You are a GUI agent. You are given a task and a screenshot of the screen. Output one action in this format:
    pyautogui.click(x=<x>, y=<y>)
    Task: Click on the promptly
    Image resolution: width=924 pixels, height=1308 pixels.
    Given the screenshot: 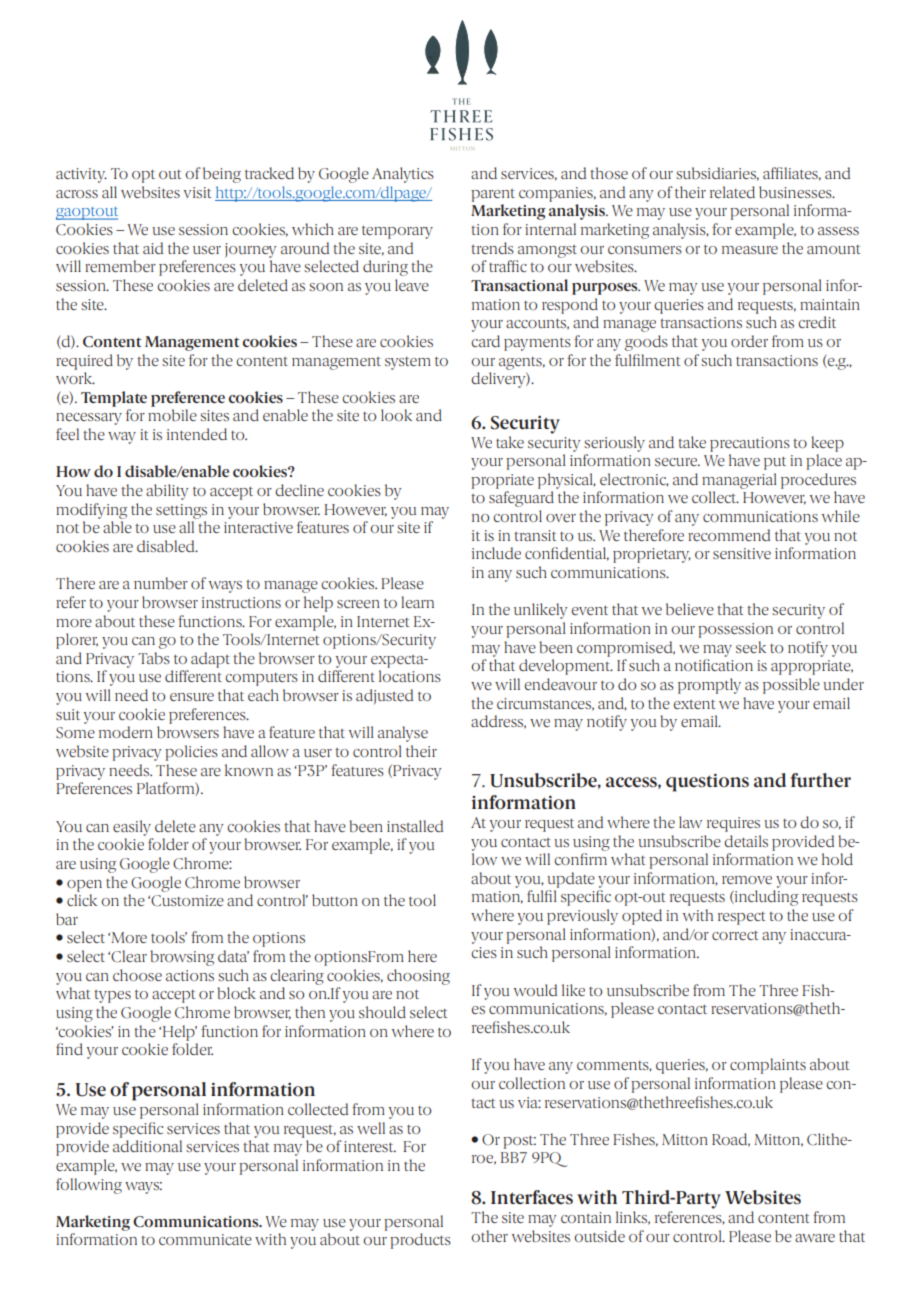 What is the action you would take?
    pyautogui.click(x=709, y=686)
